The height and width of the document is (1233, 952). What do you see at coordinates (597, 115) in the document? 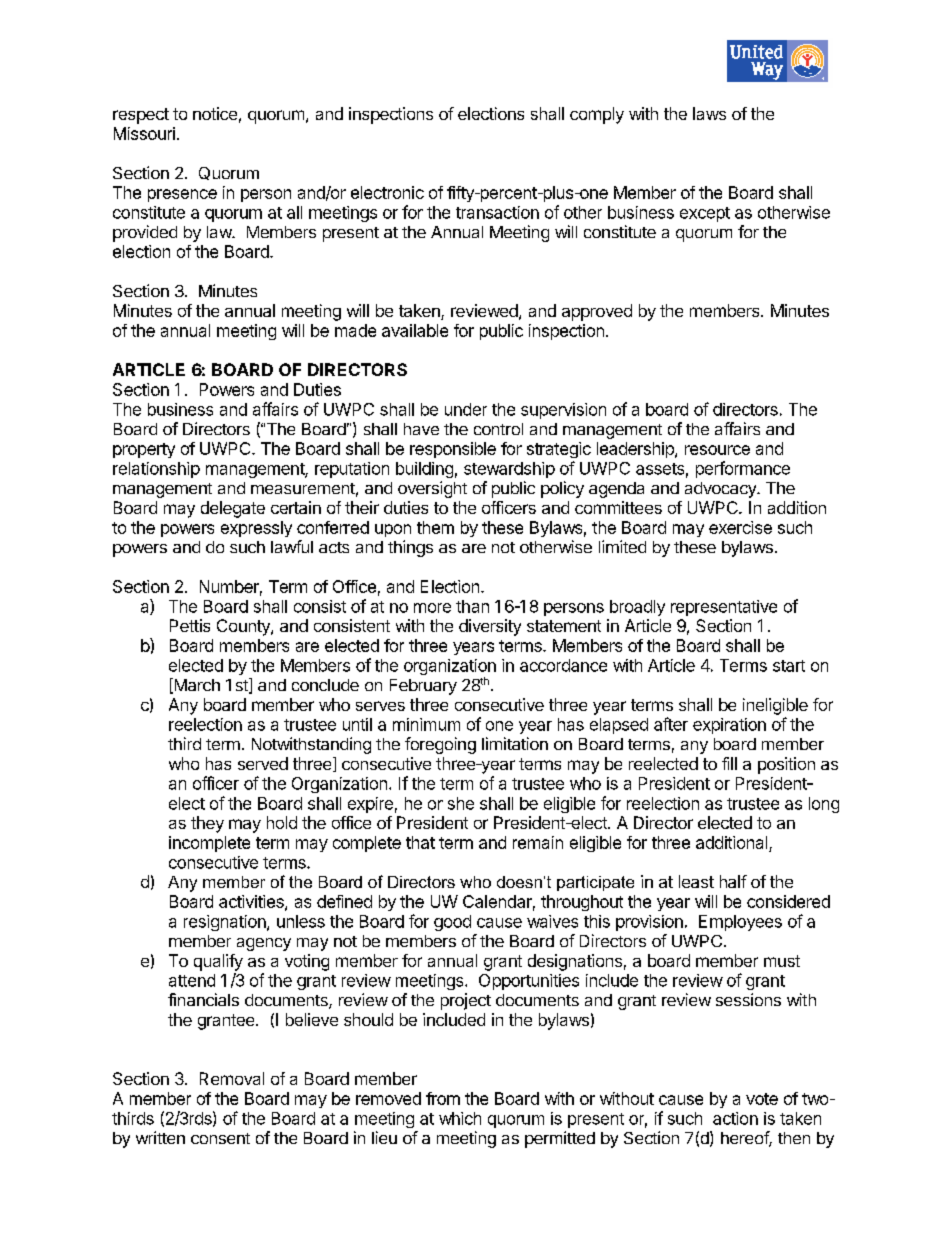
I see `comply` at bounding box center [597, 115].
